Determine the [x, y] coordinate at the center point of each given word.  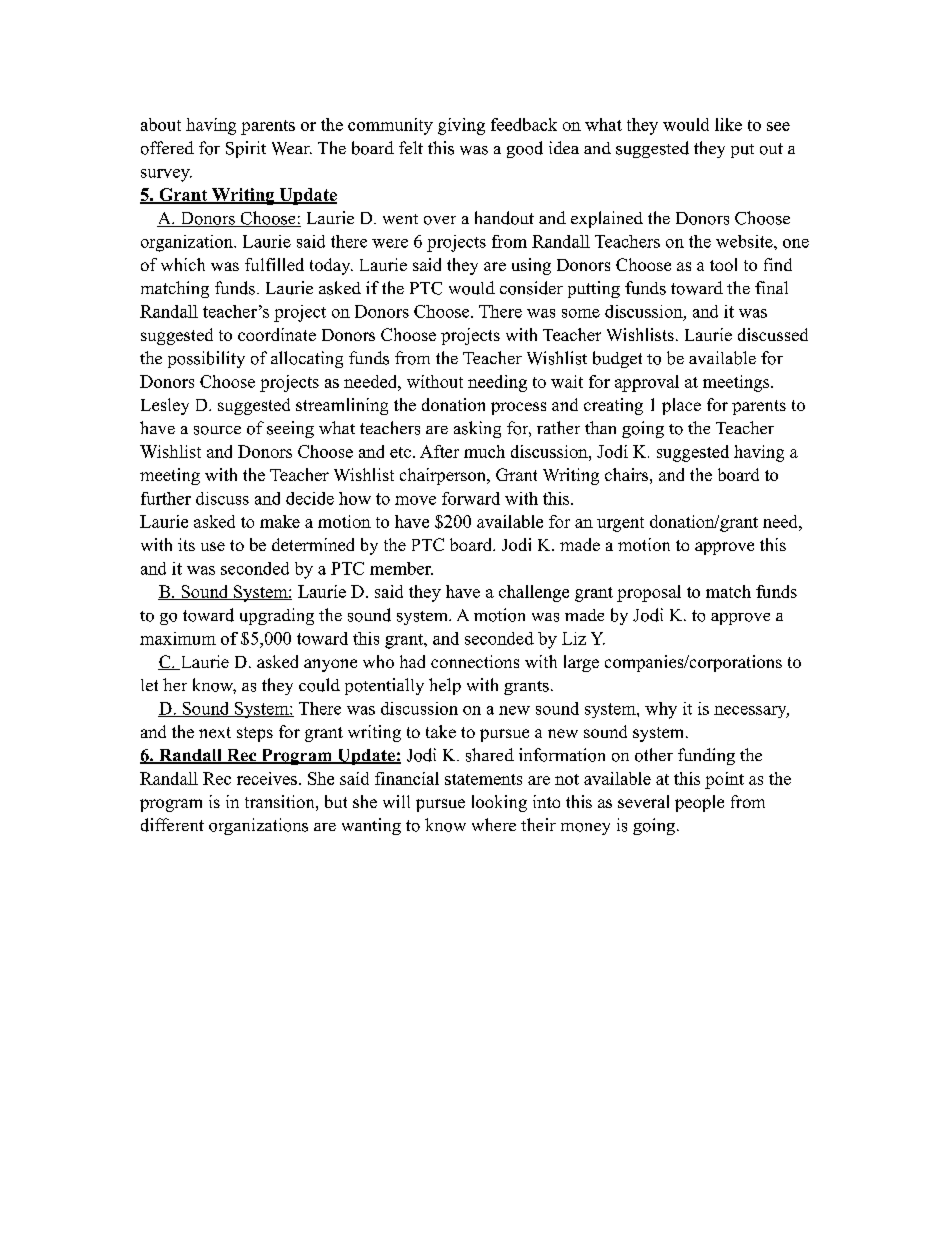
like [728, 124]
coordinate [277, 334]
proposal [649, 593]
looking [499, 803]
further [166, 498]
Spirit [246, 149]
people [699, 803]
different [172, 825]
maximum [178, 638]
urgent [620, 524]
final [771, 287]
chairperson [444, 476]
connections [475, 661]
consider [531, 288]
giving [461, 126]
